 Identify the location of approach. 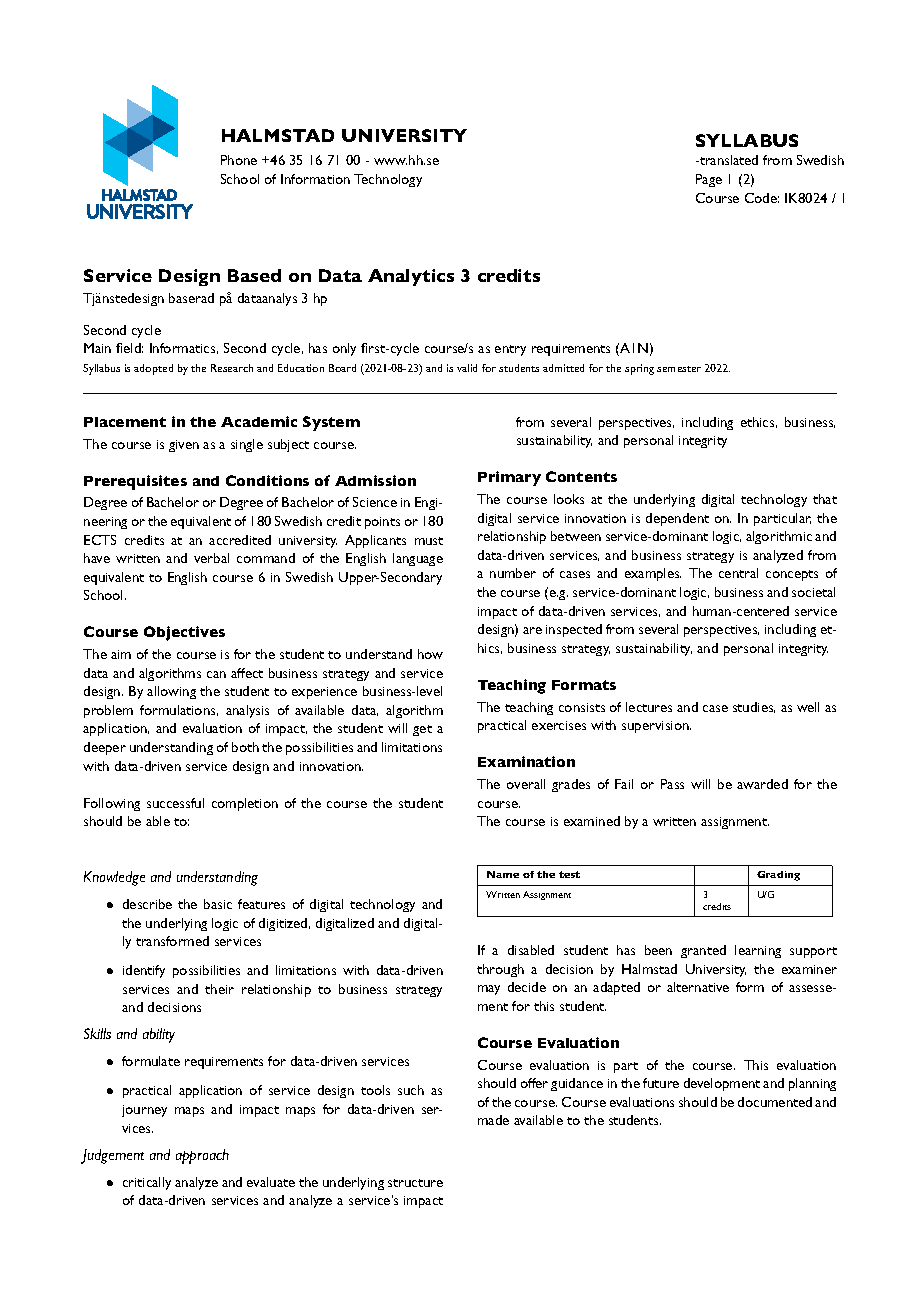
(202, 1156).
